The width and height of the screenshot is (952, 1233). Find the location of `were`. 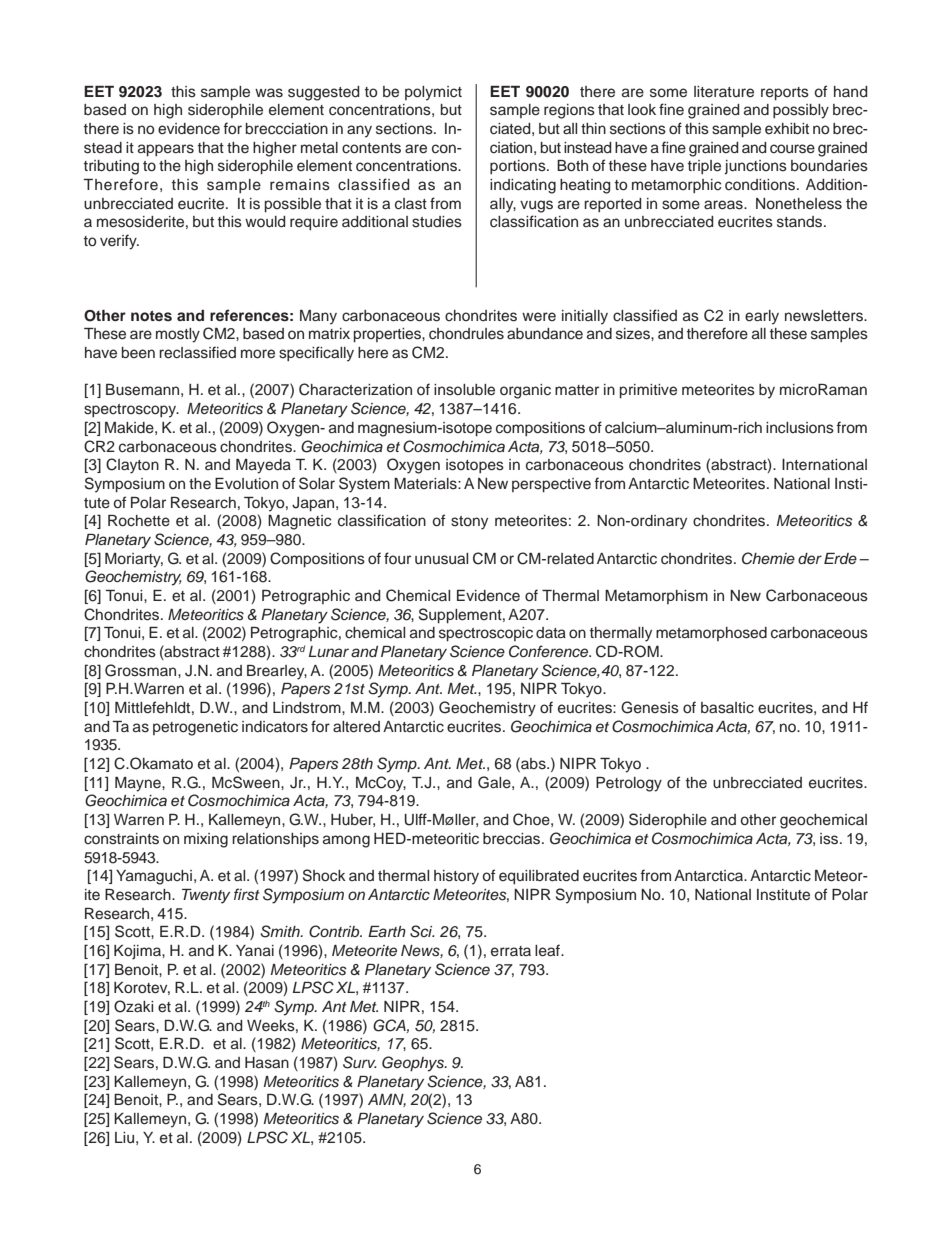

were is located at coordinates (539, 316).
